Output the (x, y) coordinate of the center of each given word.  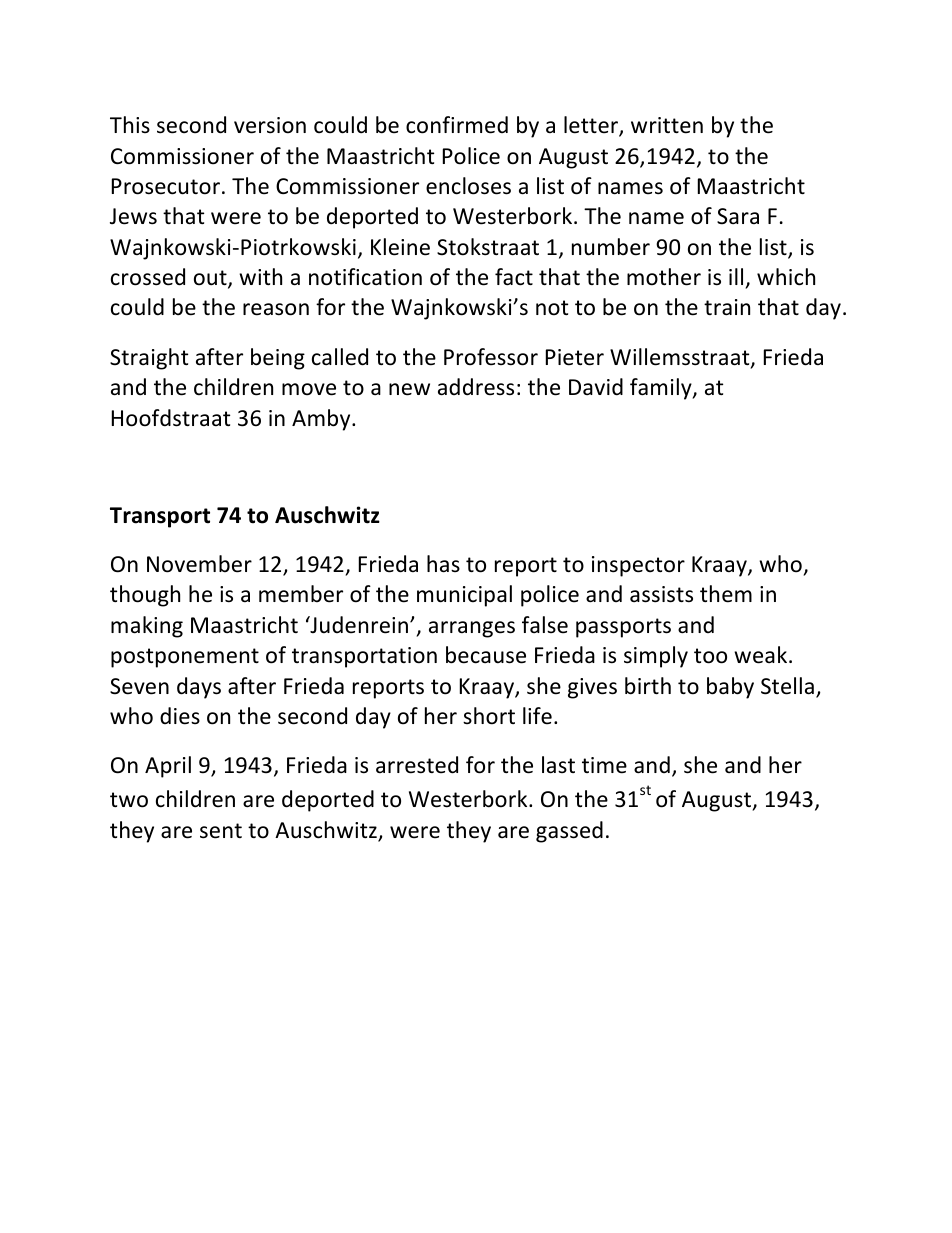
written (667, 125)
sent (221, 831)
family (662, 389)
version (270, 125)
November (199, 564)
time (604, 765)
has (443, 564)
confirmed (457, 125)
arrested (417, 765)
